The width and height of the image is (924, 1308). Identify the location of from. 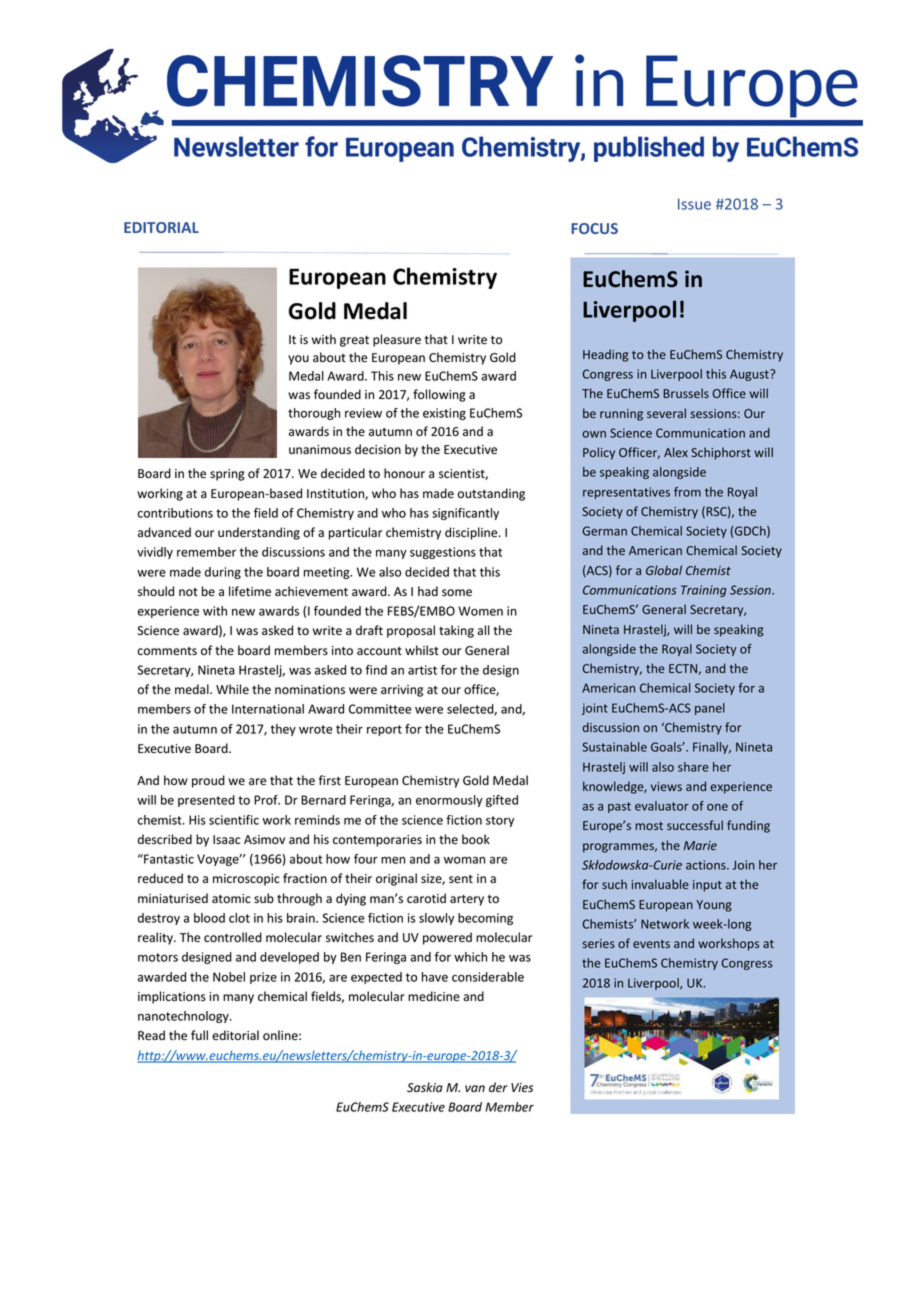
(687, 492).
